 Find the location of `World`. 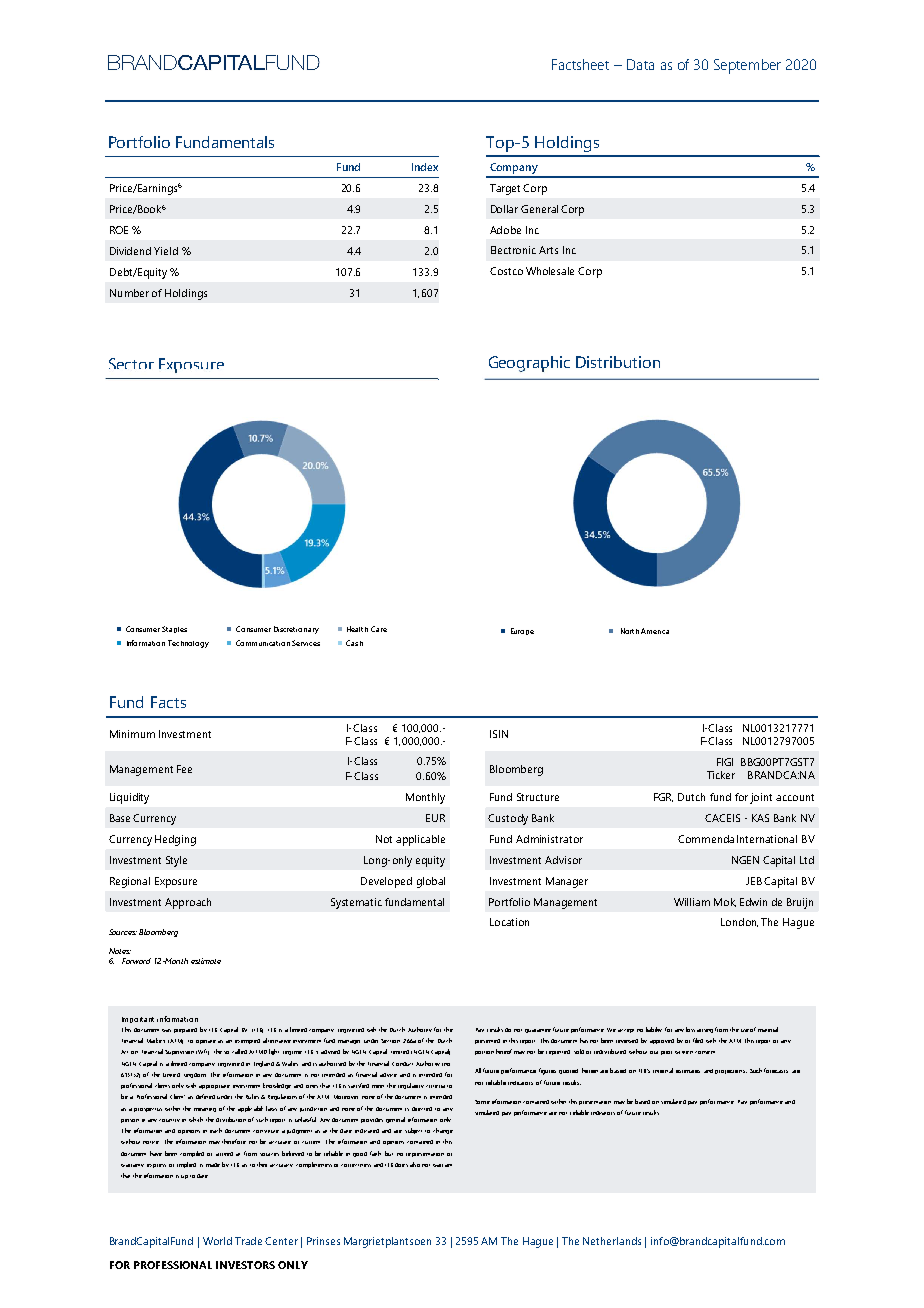

World is located at coordinates (217, 1241).
